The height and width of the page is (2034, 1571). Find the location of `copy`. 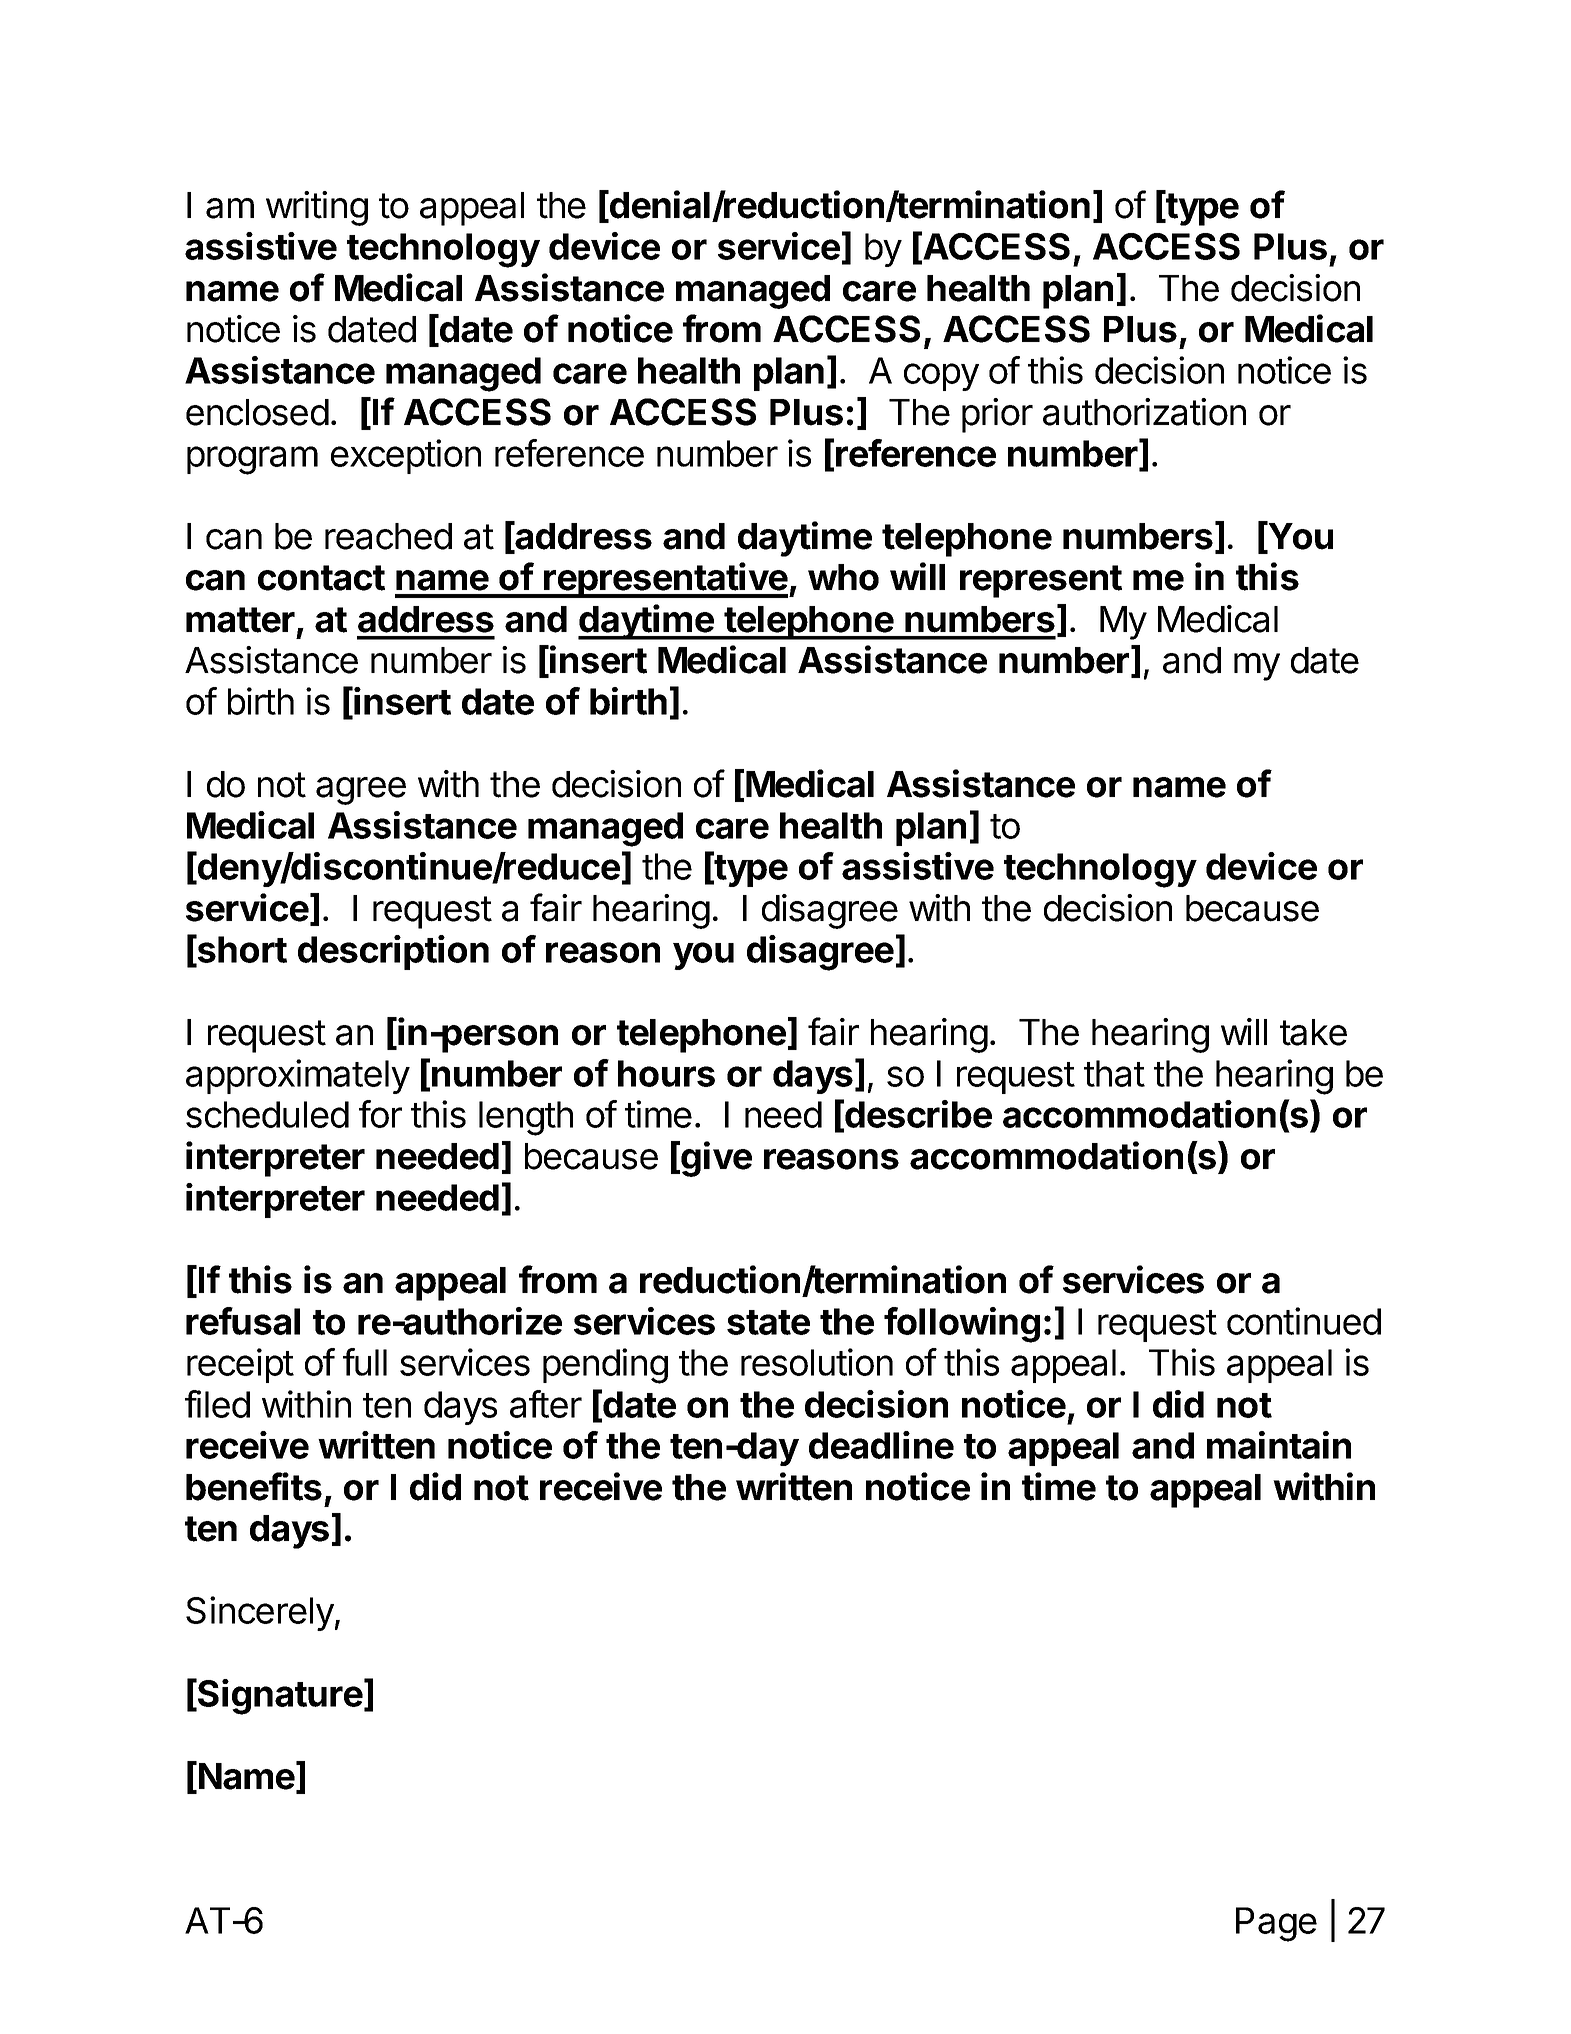

copy is located at coordinates (941, 377).
